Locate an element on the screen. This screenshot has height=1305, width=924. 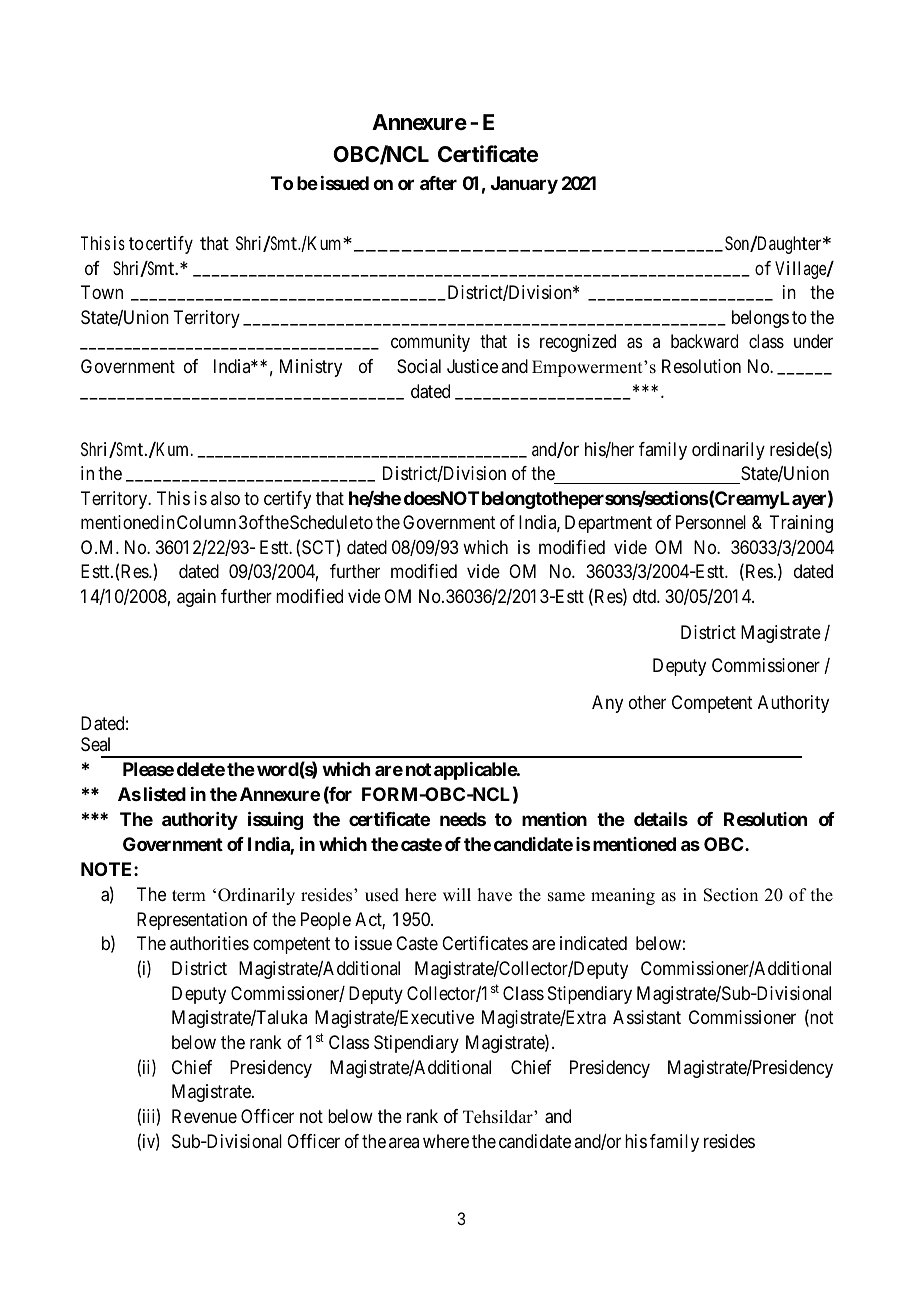
Personnel is located at coordinates (711, 522).
